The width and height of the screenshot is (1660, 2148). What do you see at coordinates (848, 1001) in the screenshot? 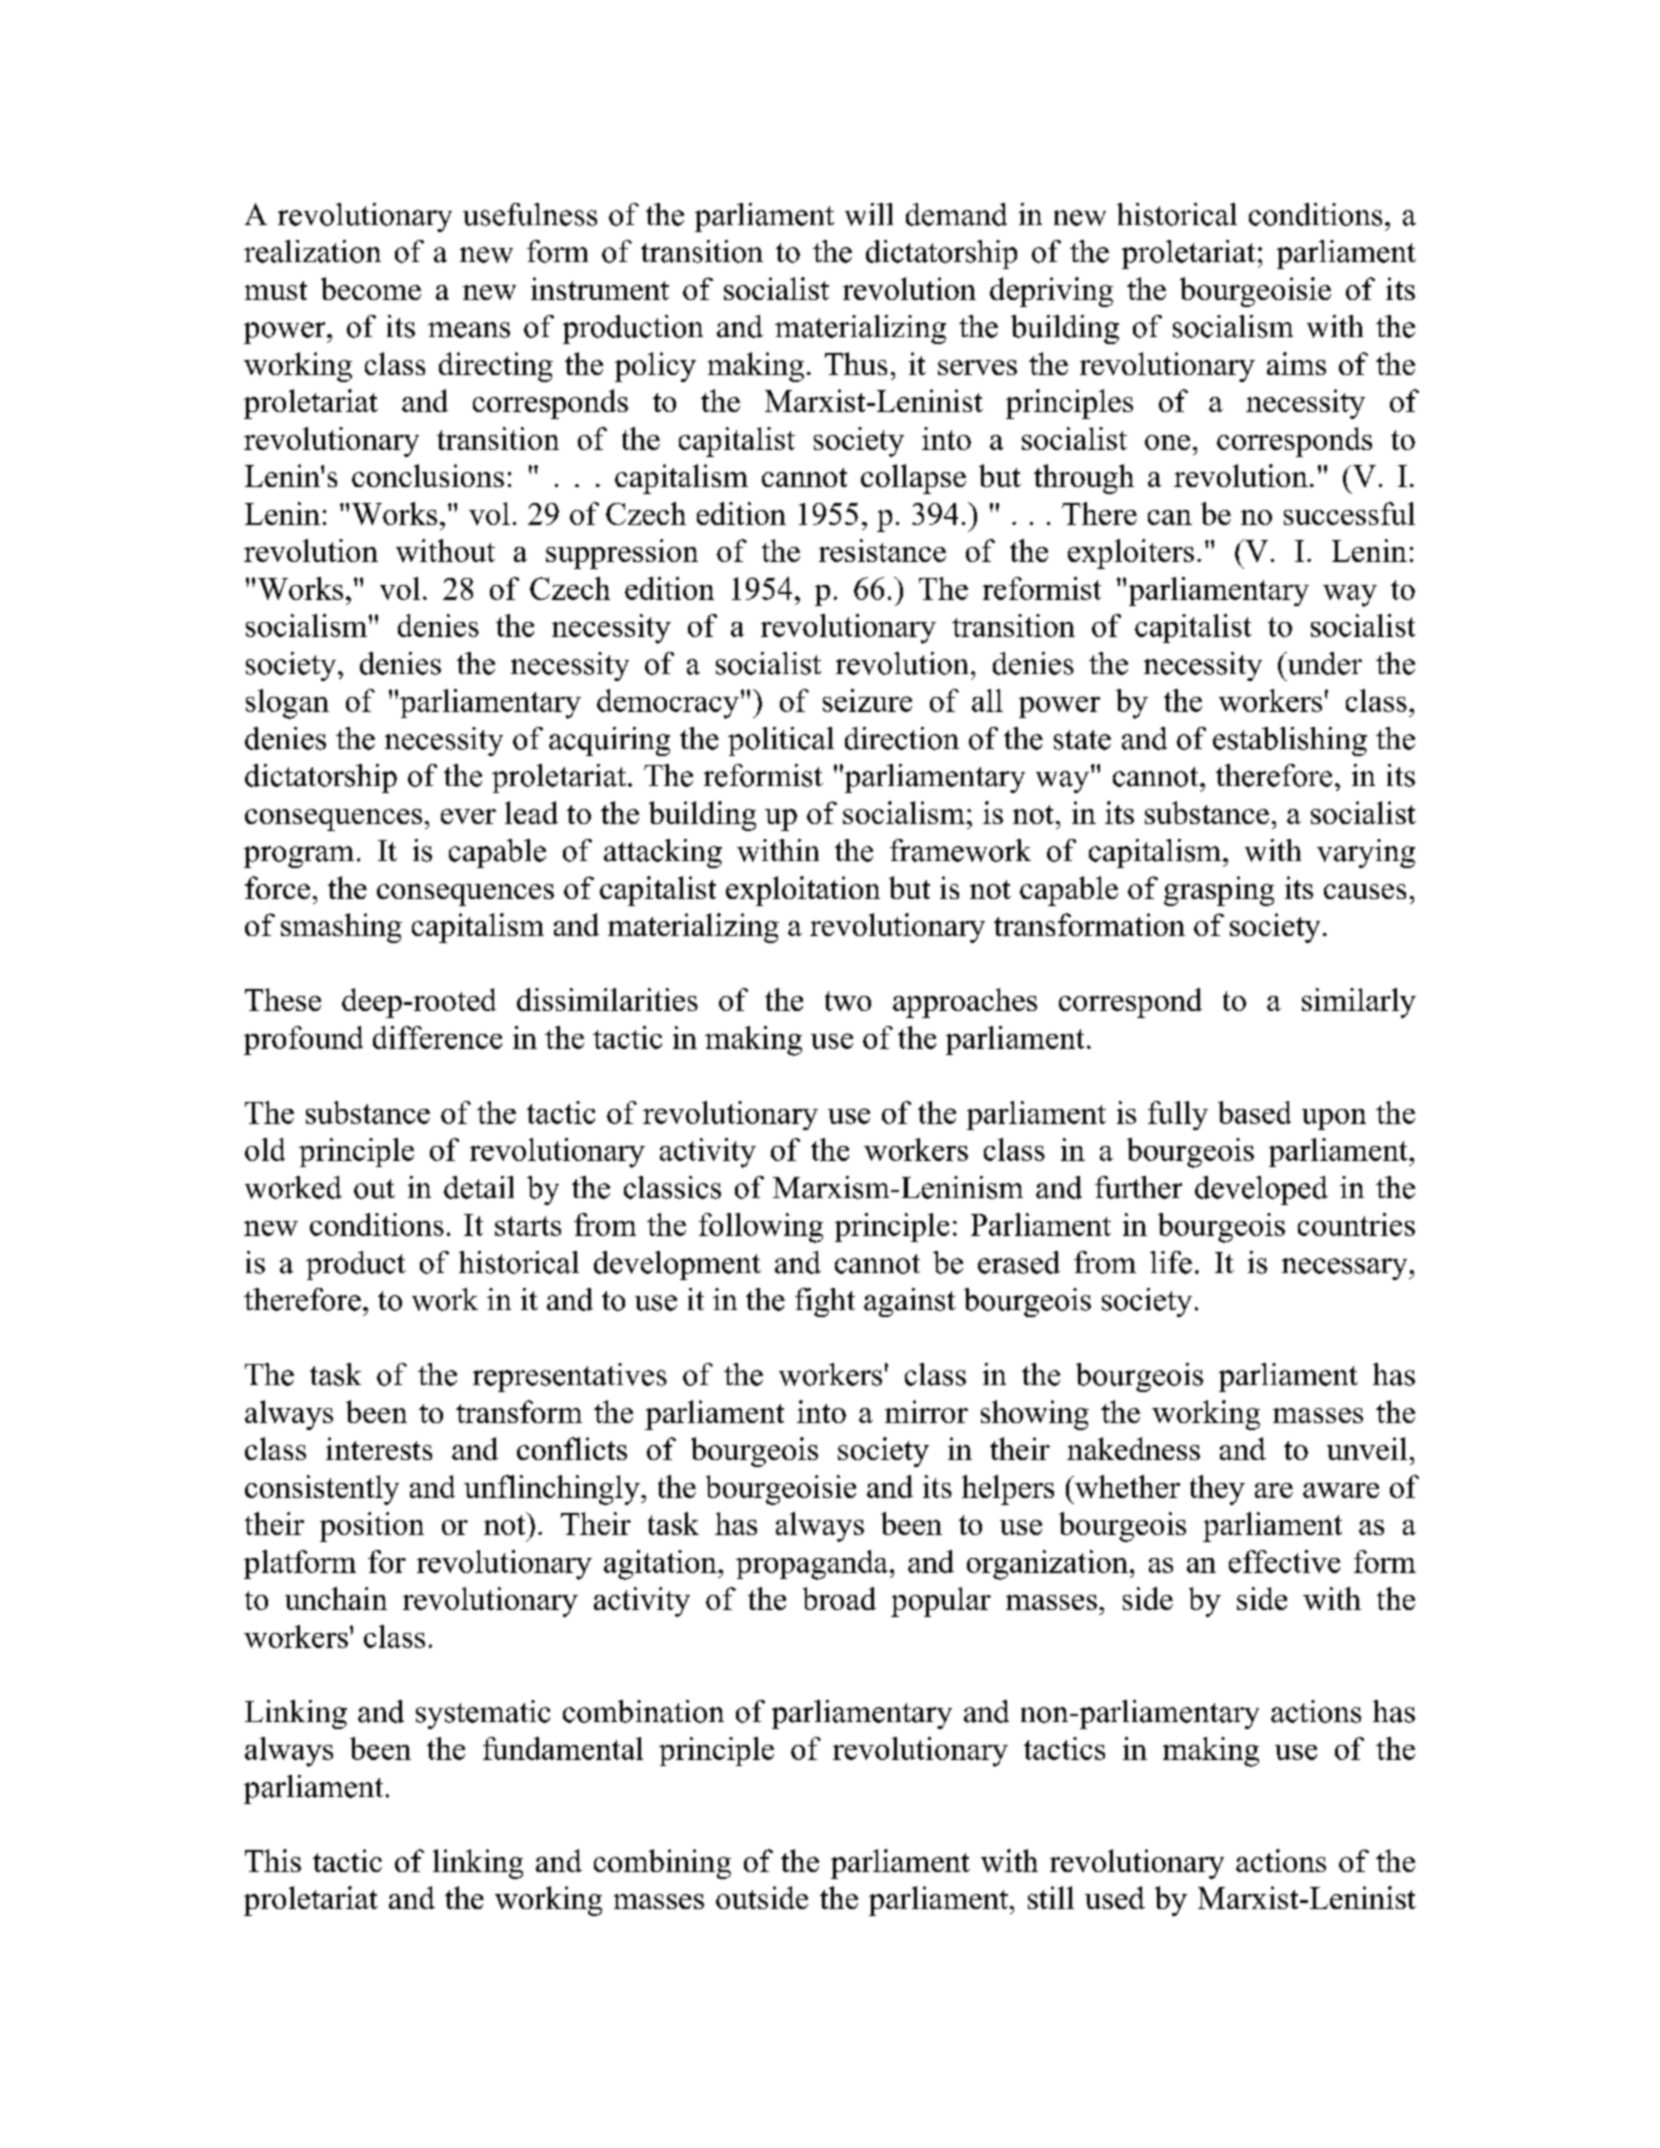
I see `two` at bounding box center [848, 1001].
